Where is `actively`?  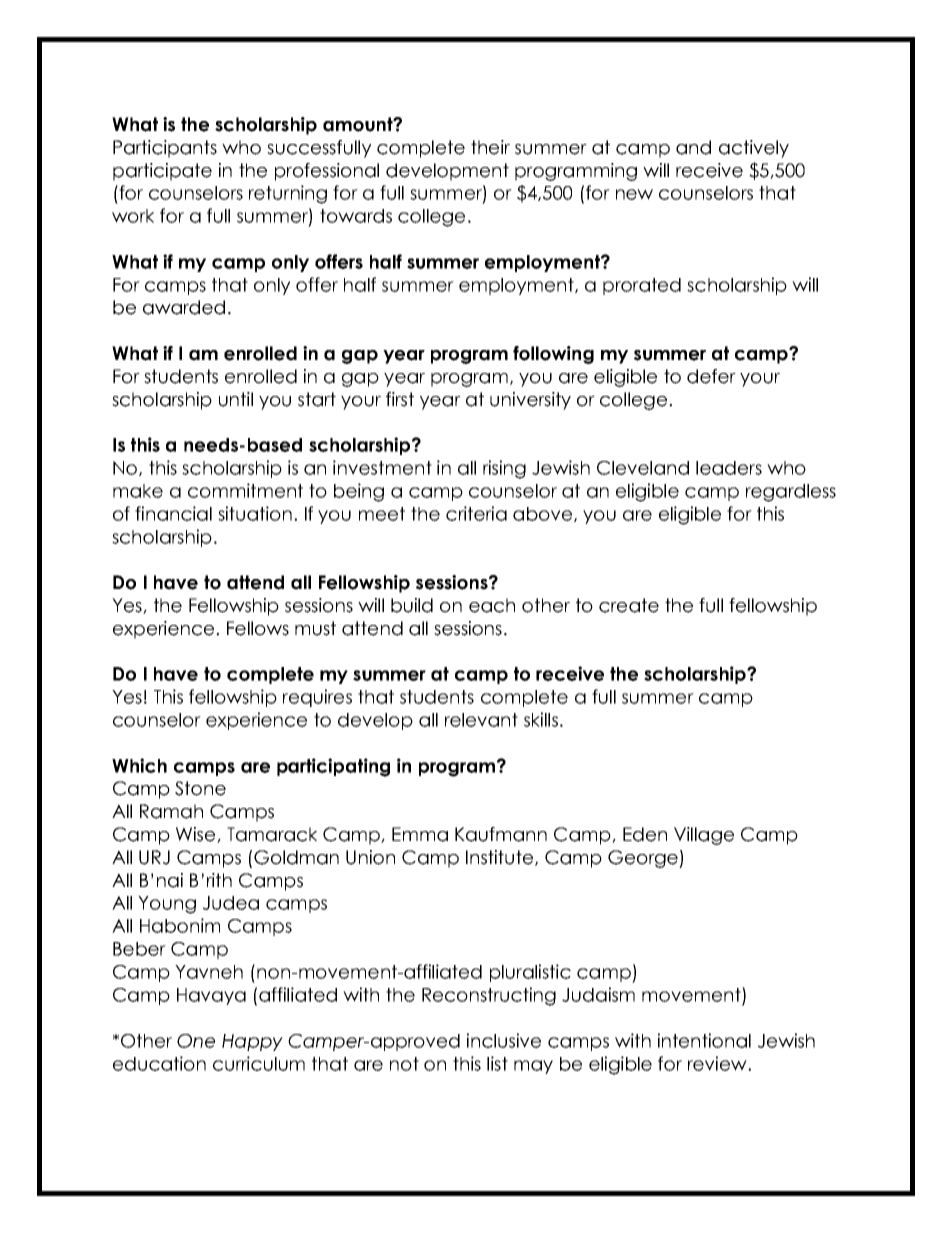
actively is located at coordinates (754, 149).
